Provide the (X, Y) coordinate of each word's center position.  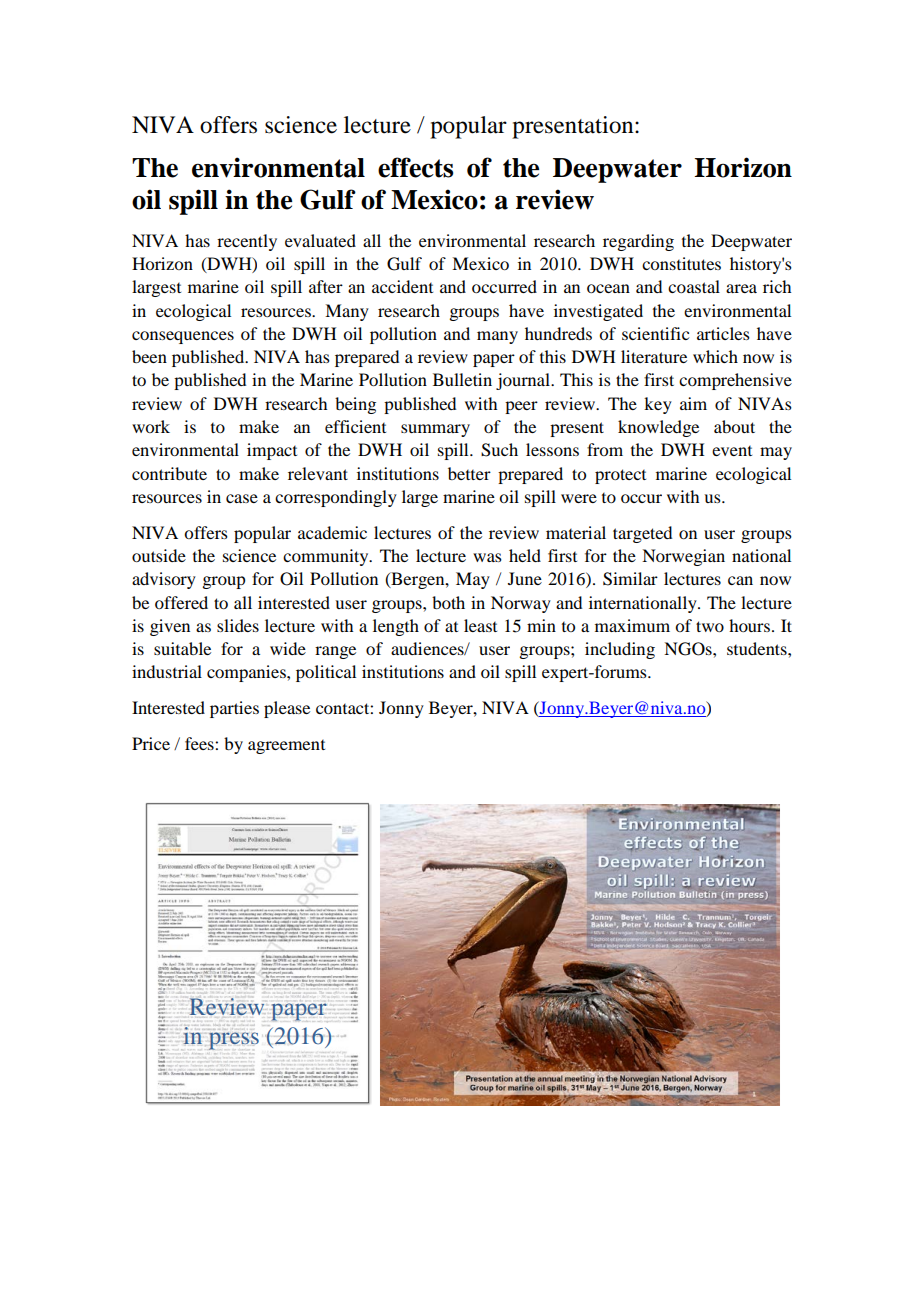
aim (693, 403)
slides (238, 625)
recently (247, 242)
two (710, 626)
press (234, 1041)
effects (415, 167)
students (758, 648)
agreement (286, 747)
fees (200, 743)
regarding (638, 242)
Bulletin (462, 379)
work (151, 426)
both (448, 602)
